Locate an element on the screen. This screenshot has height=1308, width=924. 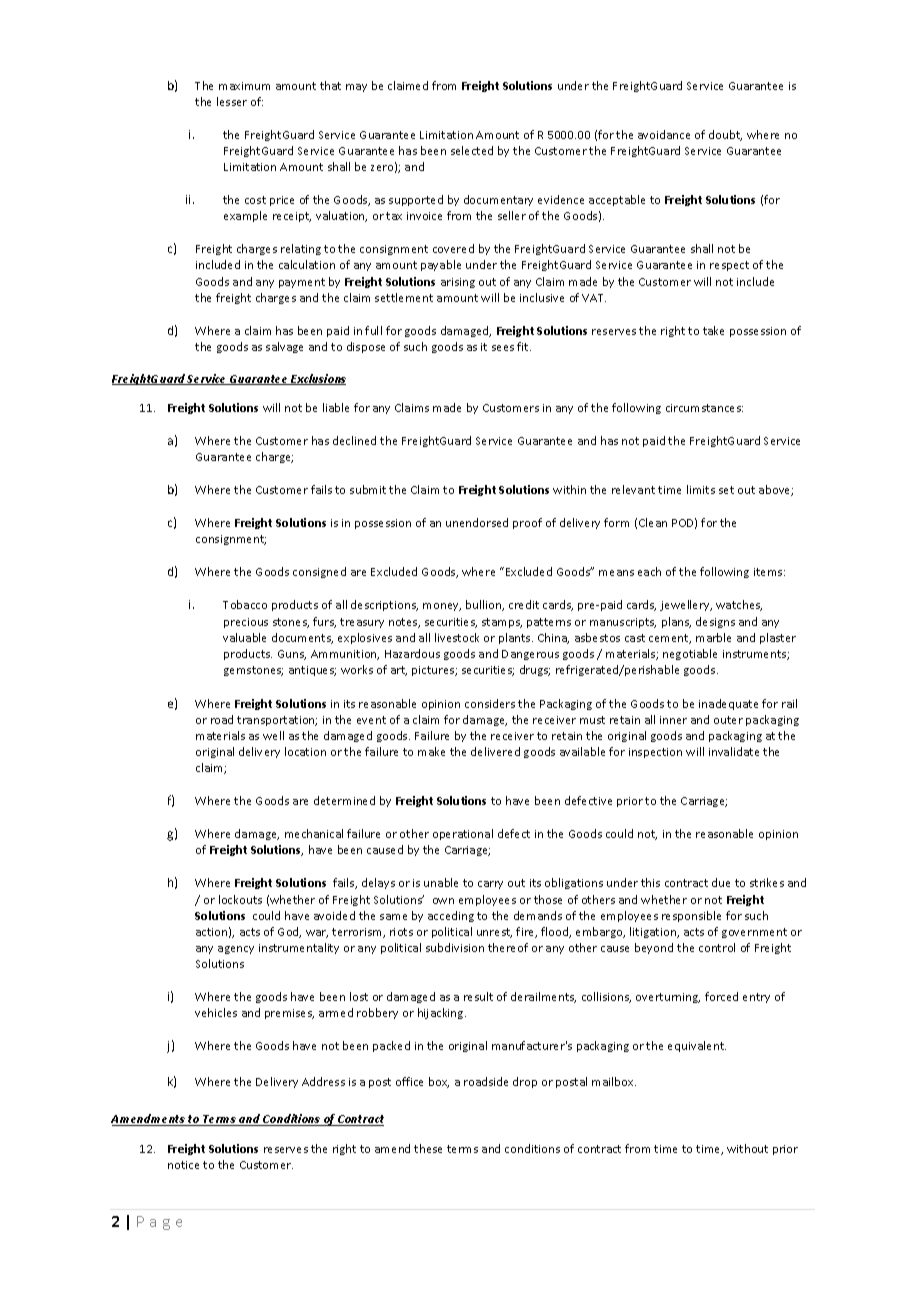
livestock is located at coordinates (457, 637).
